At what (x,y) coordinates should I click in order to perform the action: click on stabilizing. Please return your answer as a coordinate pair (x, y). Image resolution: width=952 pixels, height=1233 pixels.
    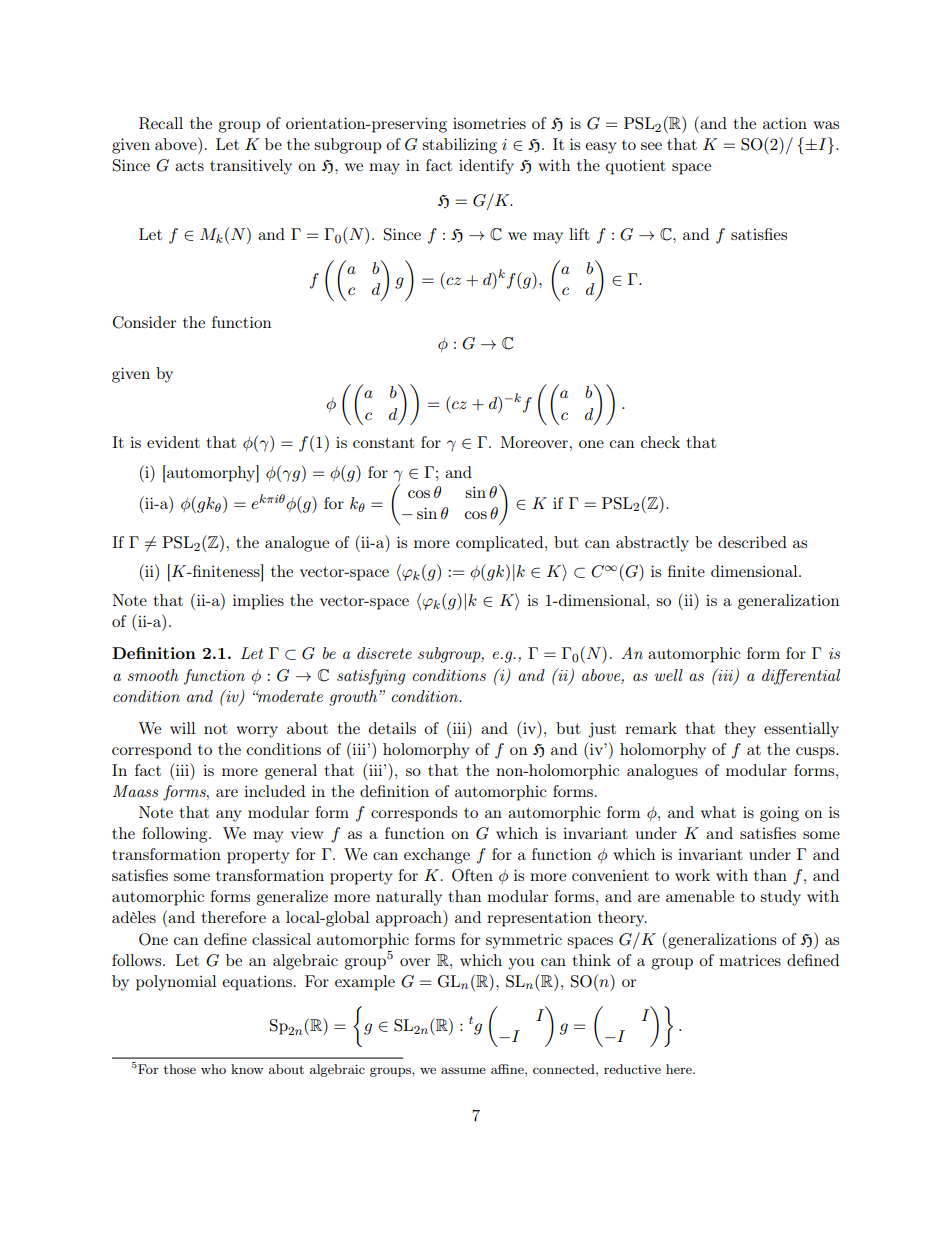
    Looking at the image, I should click on (459, 146).
